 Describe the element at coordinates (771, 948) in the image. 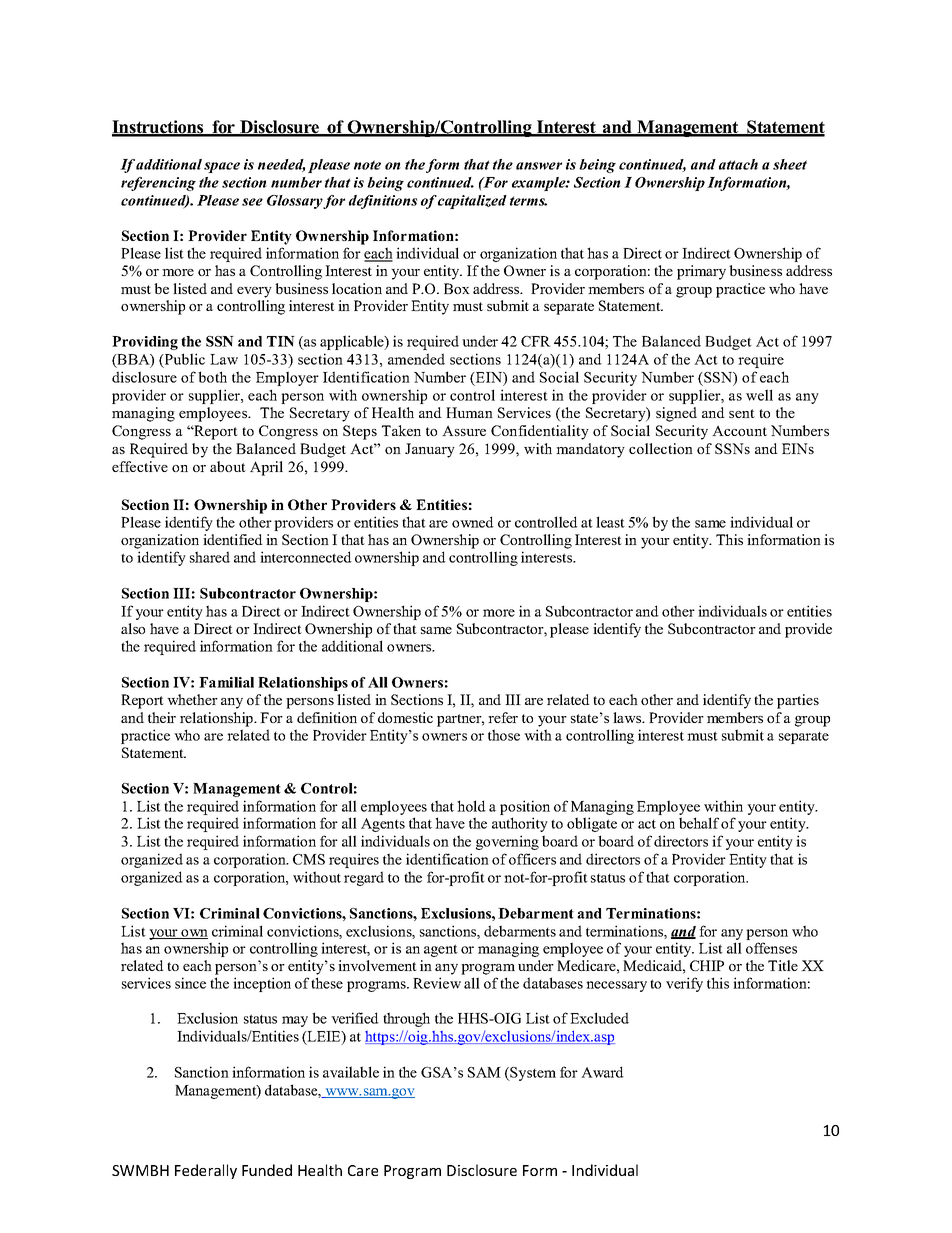

I see `offenses` at that location.
